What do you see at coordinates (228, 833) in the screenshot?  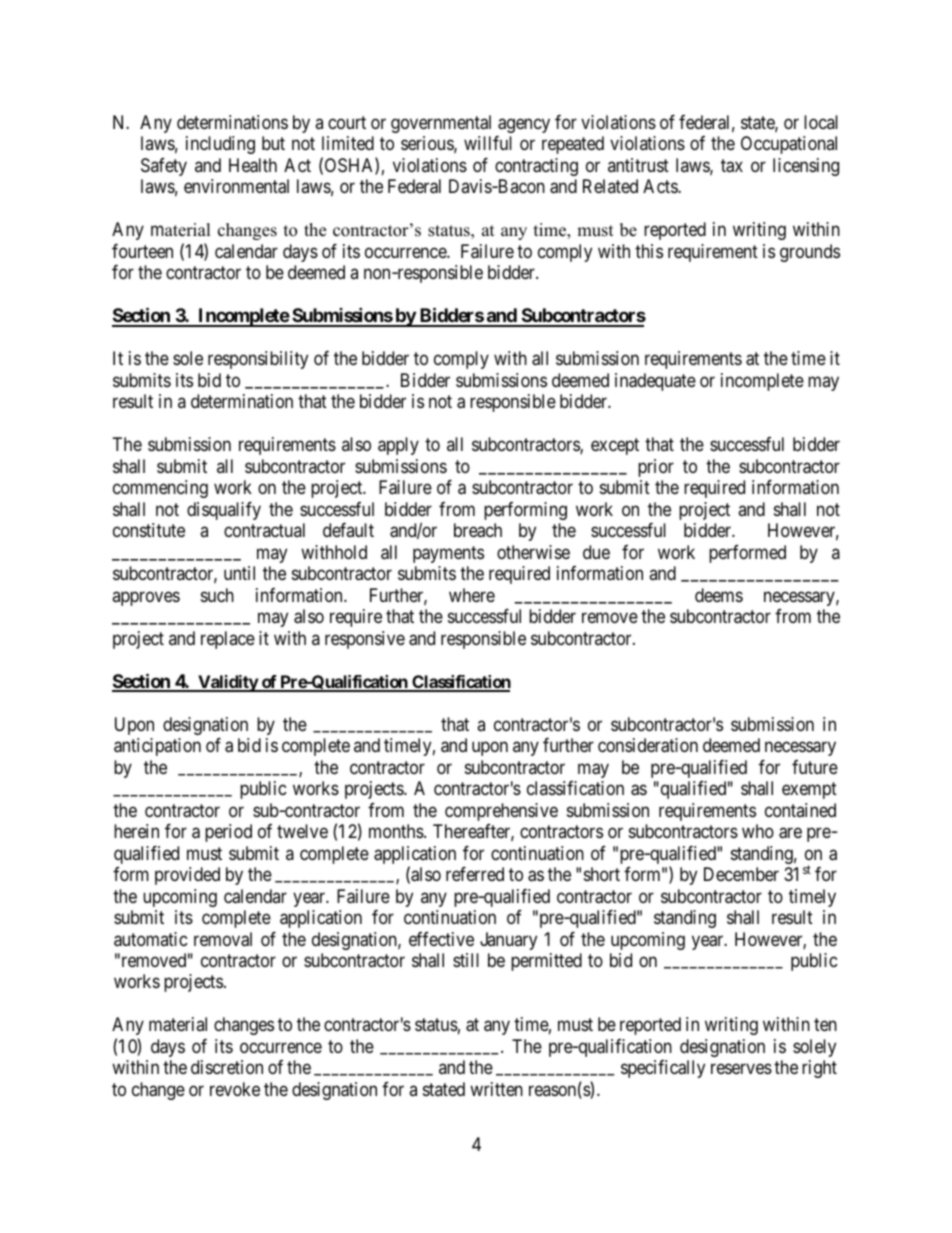 I see `period` at bounding box center [228, 833].
